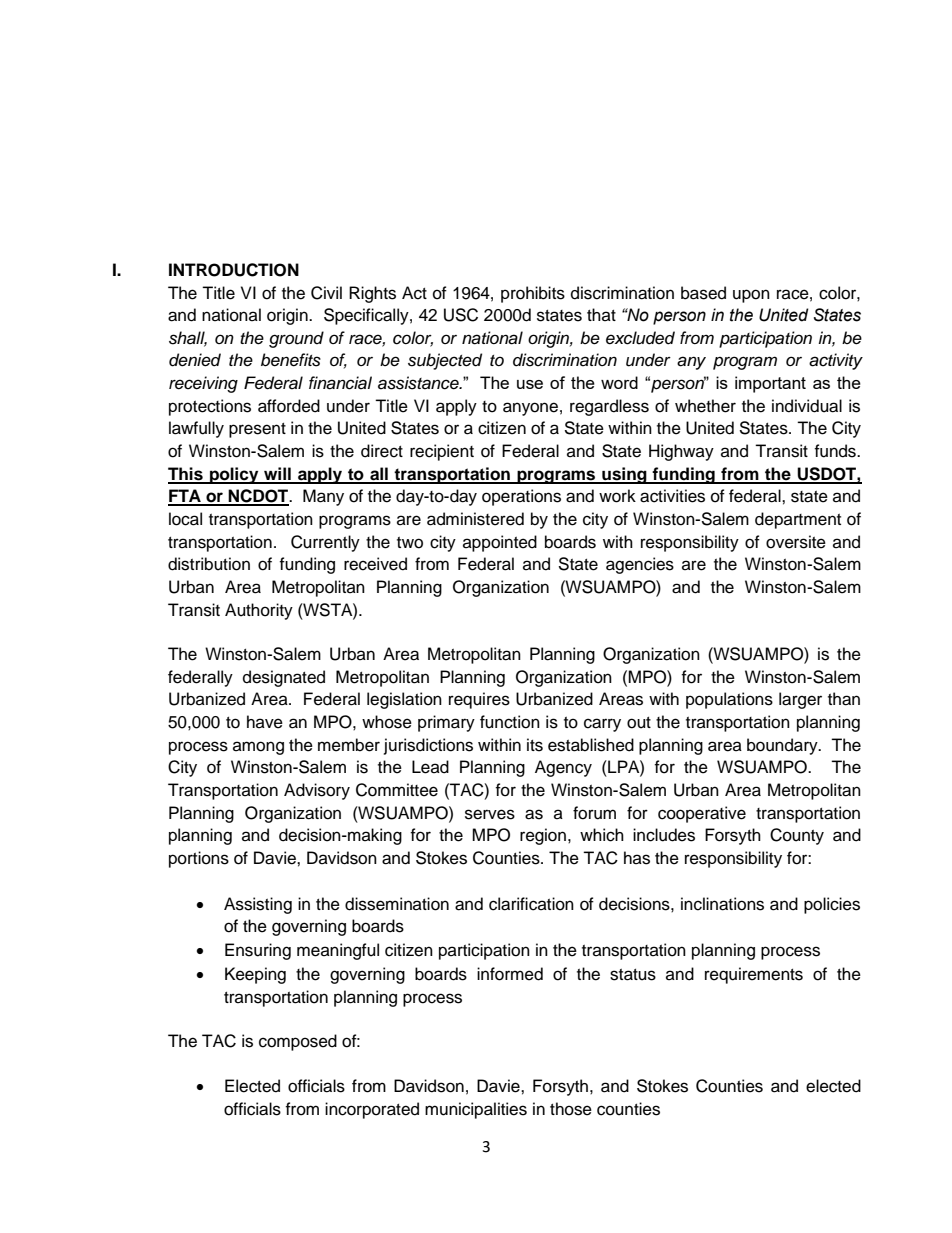 Image resolution: width=952 pixels, height=1233 pixels. I want to click on INTRODUCTION, so click(234, 270).
